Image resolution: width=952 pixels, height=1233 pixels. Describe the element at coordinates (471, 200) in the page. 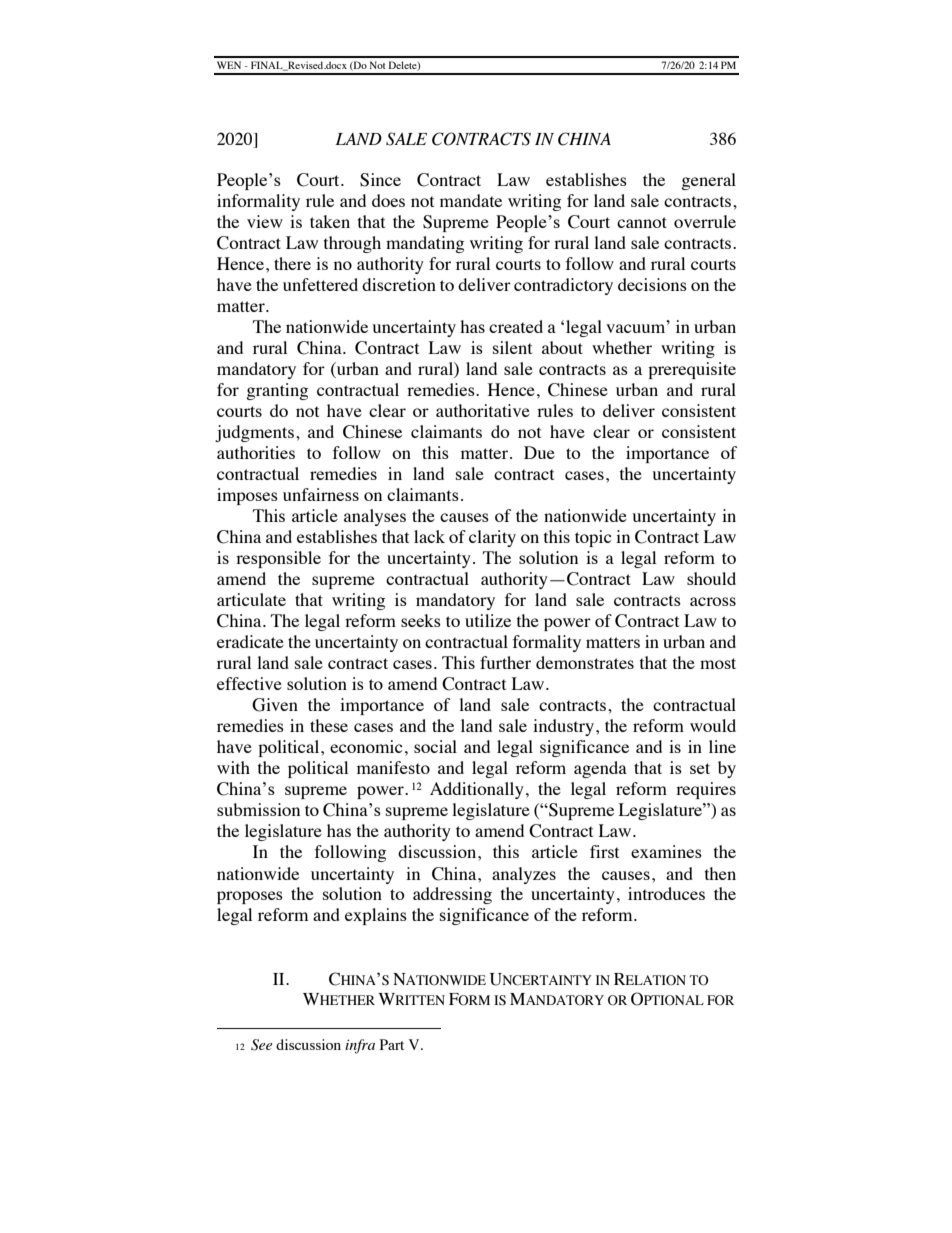

I see `mandate` at that location.
